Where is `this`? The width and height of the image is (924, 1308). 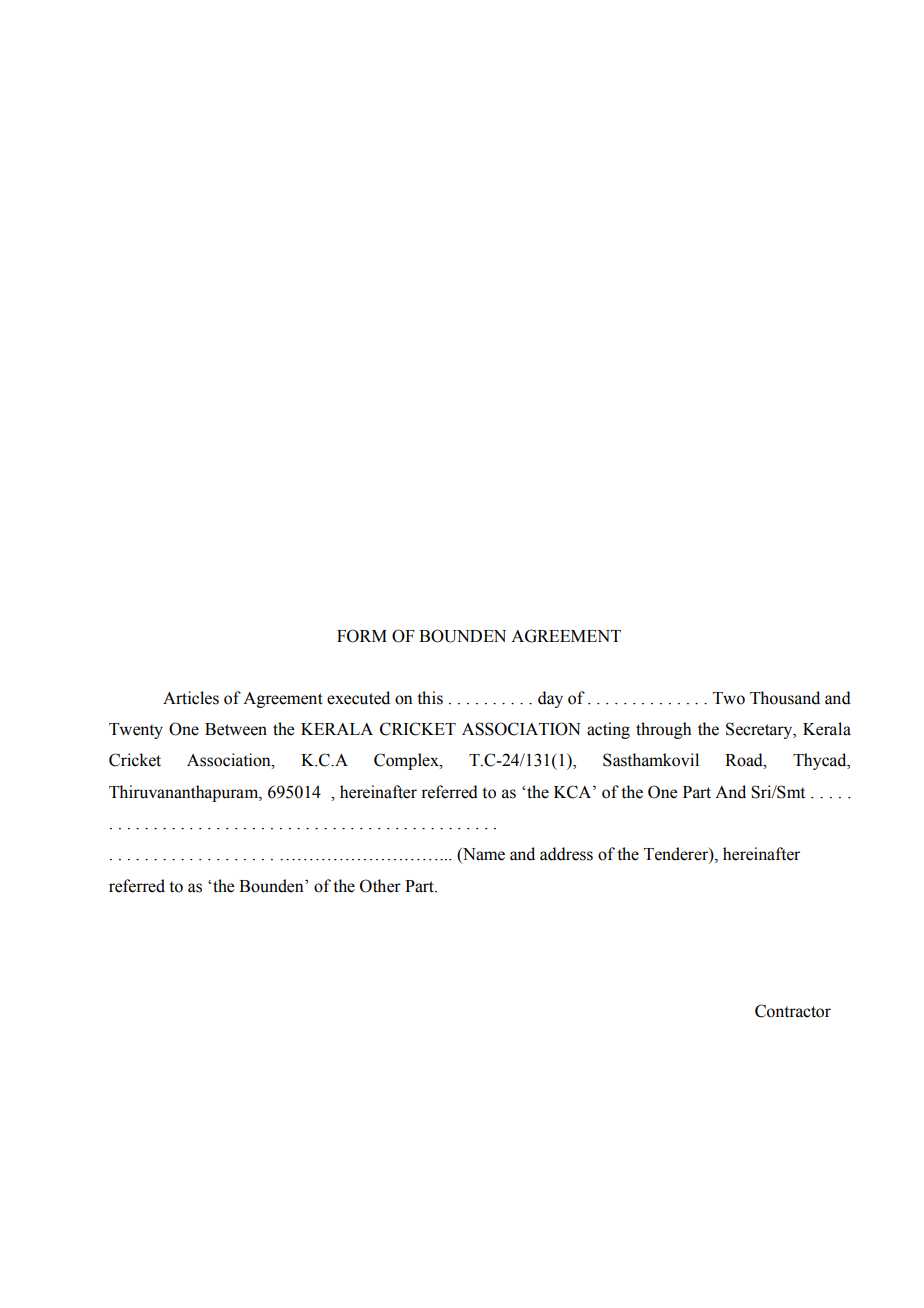 this is located at coordinates (430, 698).
